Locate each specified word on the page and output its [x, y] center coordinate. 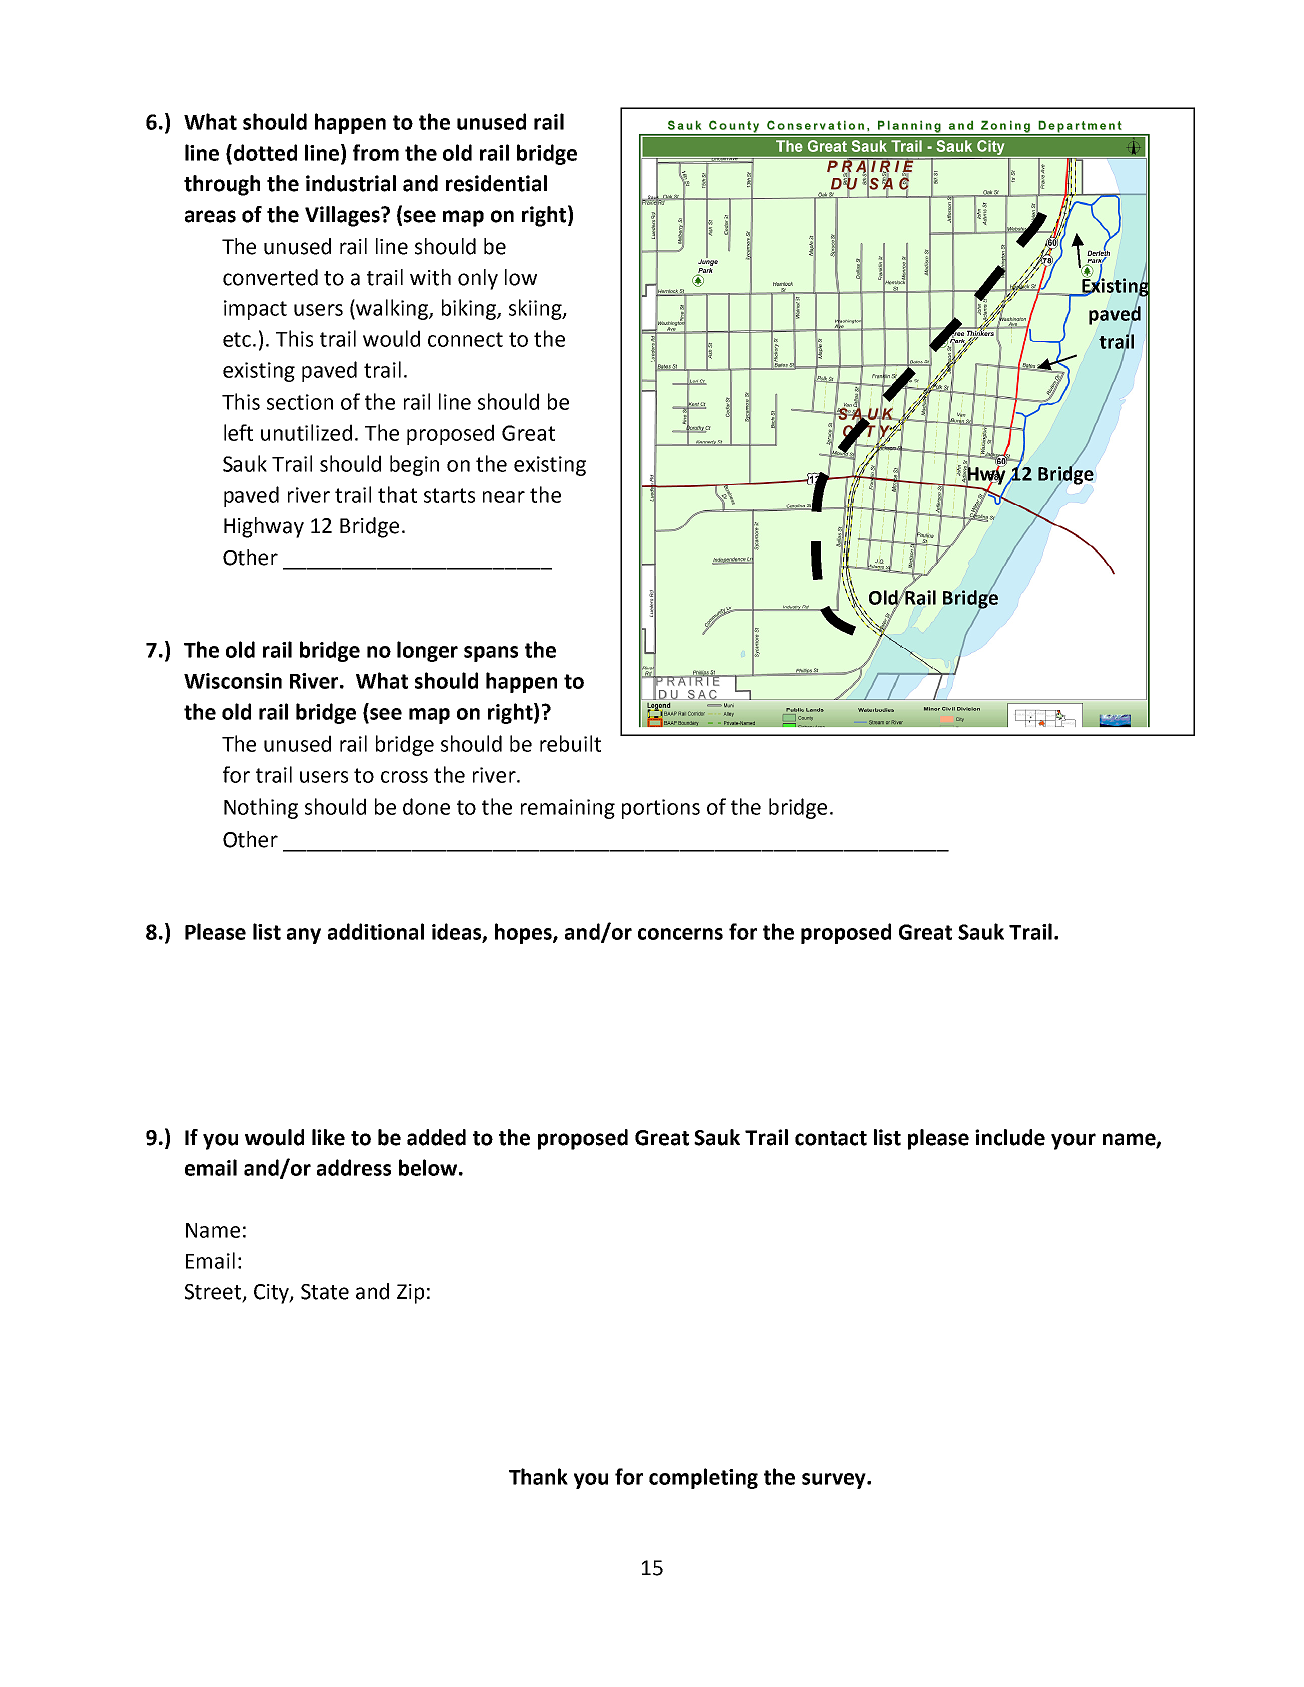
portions [661, 809]
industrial [351, 183]
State [325, 1292]
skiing [536, 309]
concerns [680, 934]
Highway [264, 527]
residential [496, 183]
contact [831, 1138]
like [328, 1137]
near [504, 497]
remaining [568, 809]
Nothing [261, 808]
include [1010, 1137]
